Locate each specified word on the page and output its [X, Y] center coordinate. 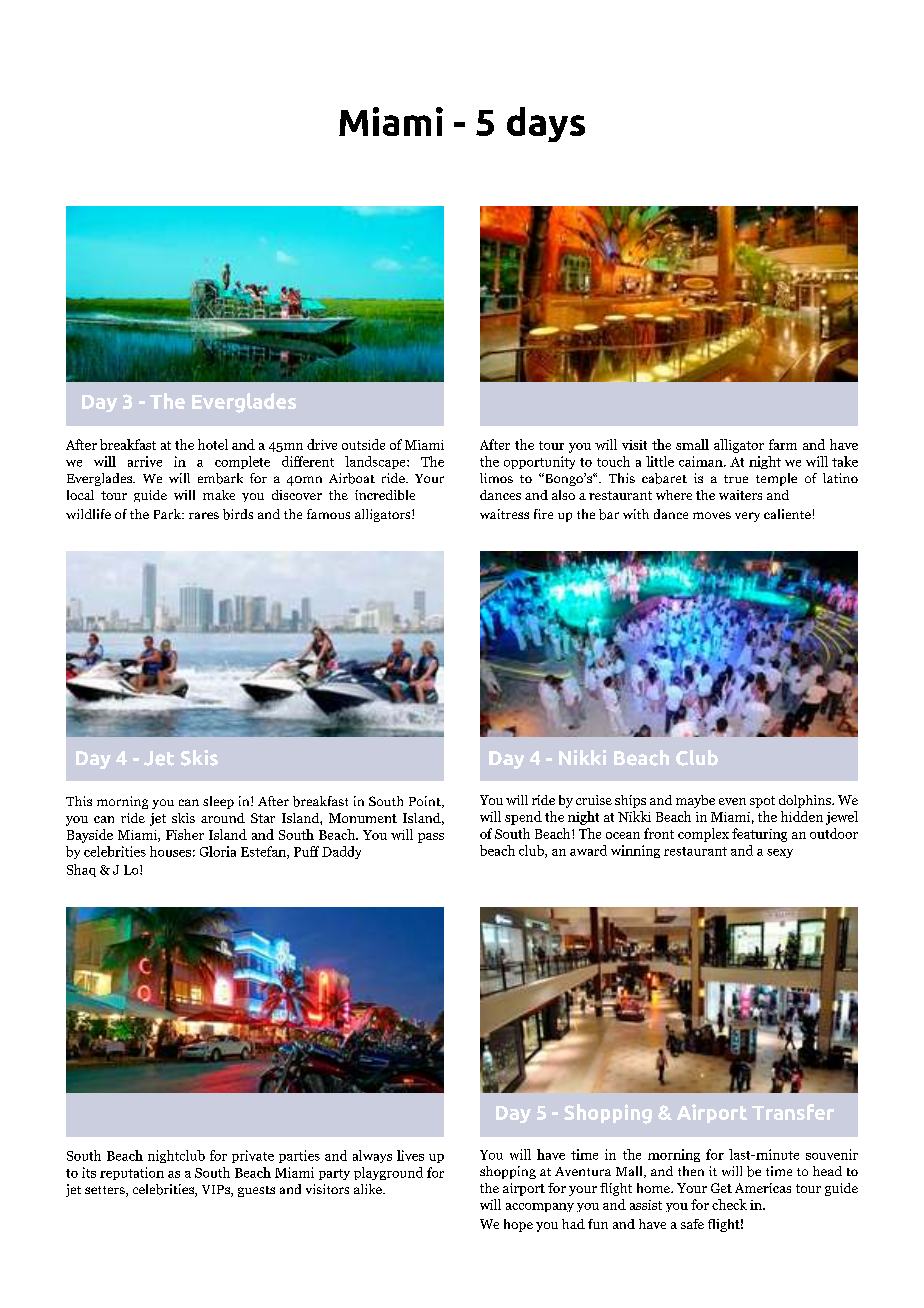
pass [431, 838]
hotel [213, 444]
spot [762, 802]
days [546, 124]
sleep [218, 802]
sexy [780, 853]
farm [783, 444]
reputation [132, 1173]
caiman [702, 461]
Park [168, 514]
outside [363, 444]
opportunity [539, 462]
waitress [504, 514]
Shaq [81, 870]
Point [426, 802]
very [747, 517]
